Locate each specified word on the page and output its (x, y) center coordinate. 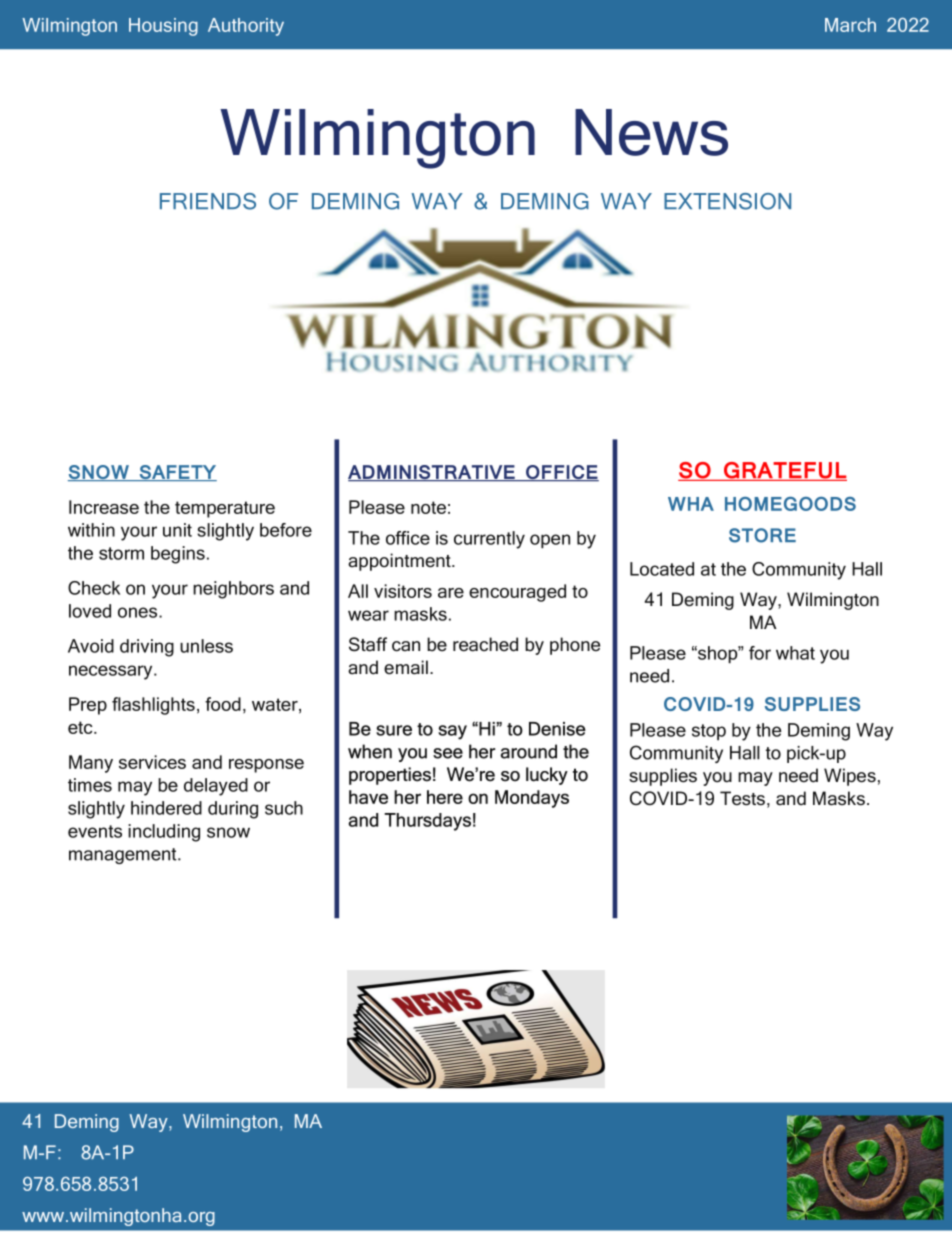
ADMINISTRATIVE (432, 473)
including (164, 833)
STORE (762, 535)
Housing (163, 27)
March (850, 25)
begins (178, 555)
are (451, 593)
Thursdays (427, 822)
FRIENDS (208, 201)
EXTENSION (727, 201)
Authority (246, 27)
